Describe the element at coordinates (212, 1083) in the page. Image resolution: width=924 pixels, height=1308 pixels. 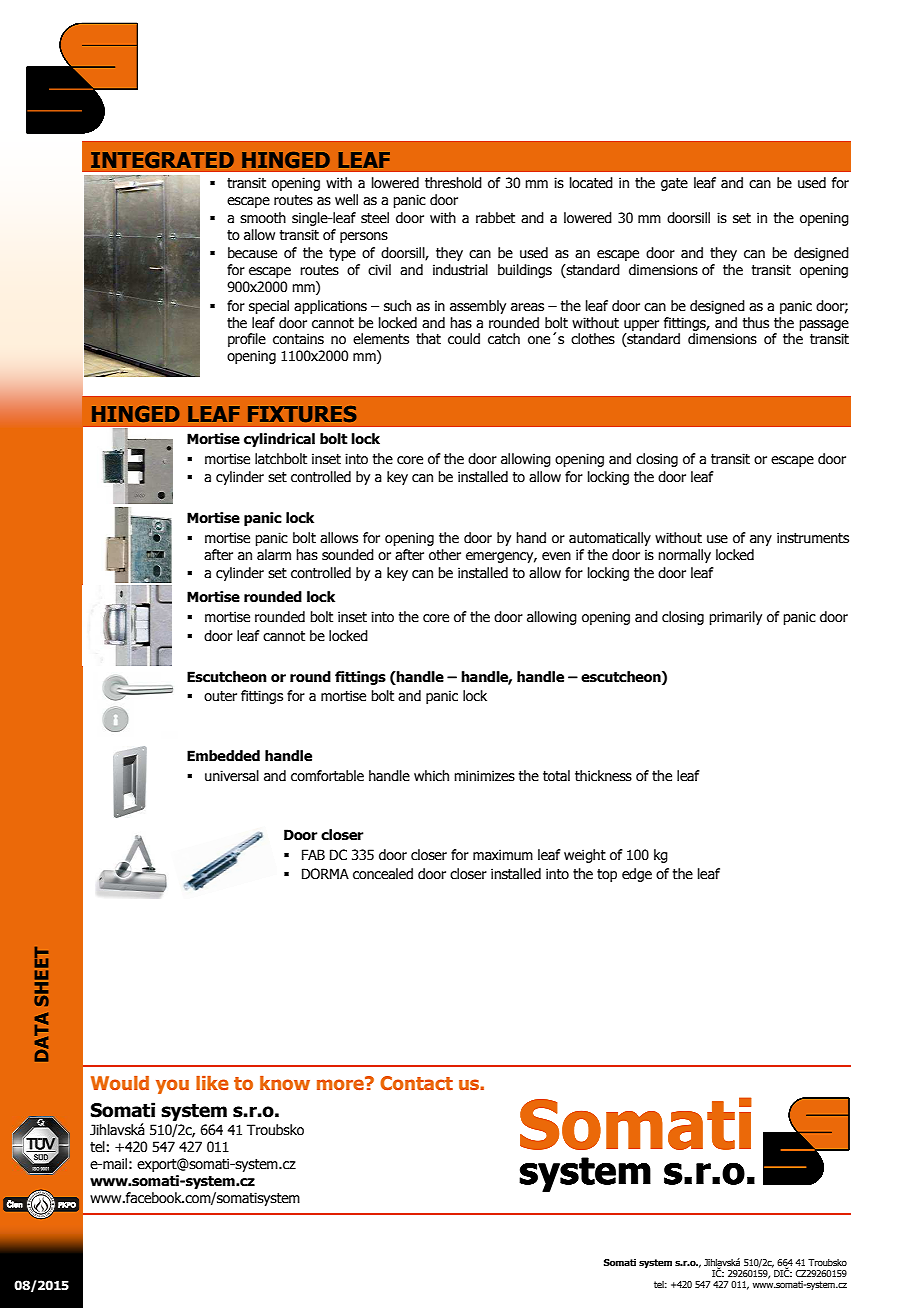
I see `like` at that location.
